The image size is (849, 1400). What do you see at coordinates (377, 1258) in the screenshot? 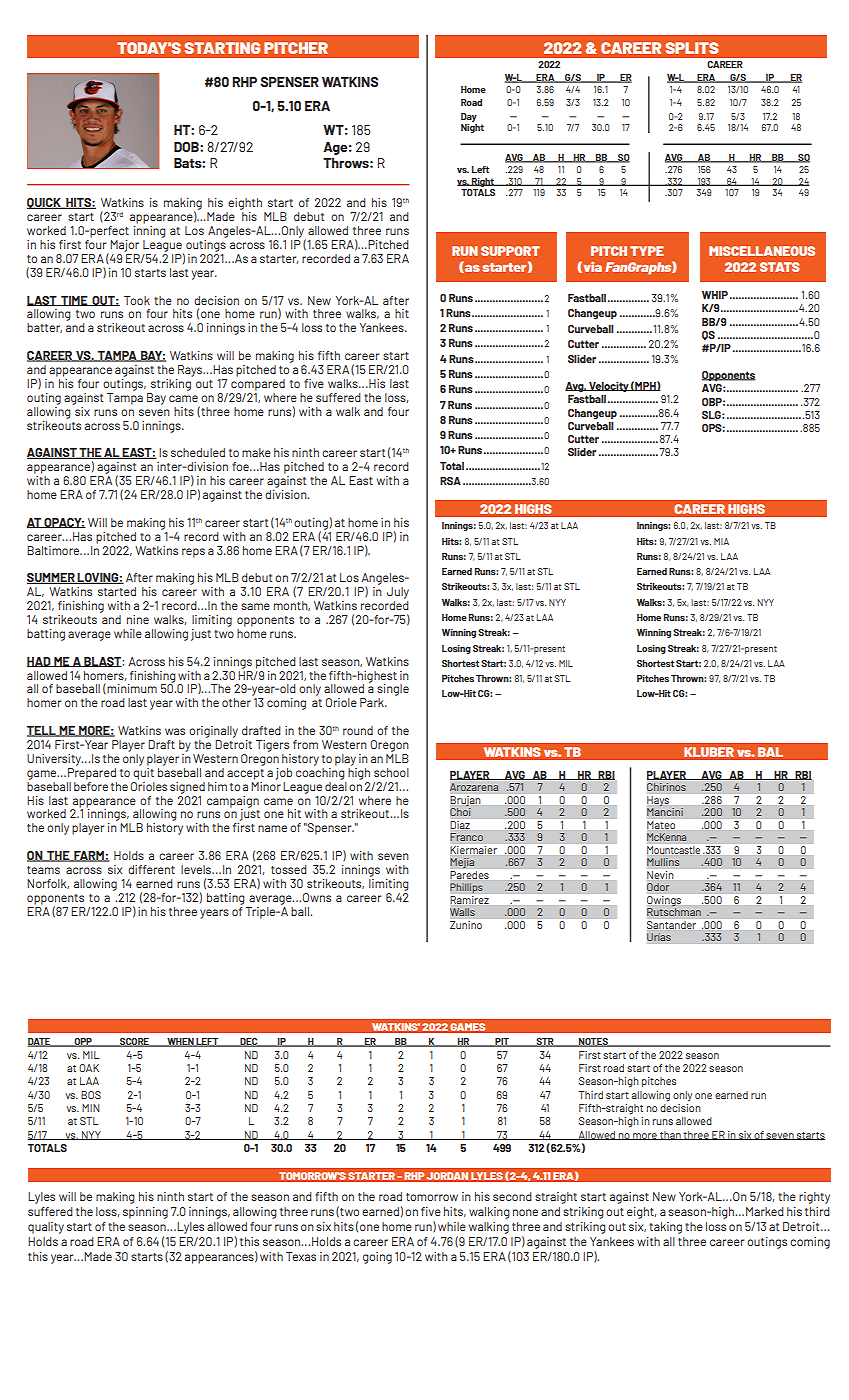
I see `going` at bounding box center [377, 1258].
